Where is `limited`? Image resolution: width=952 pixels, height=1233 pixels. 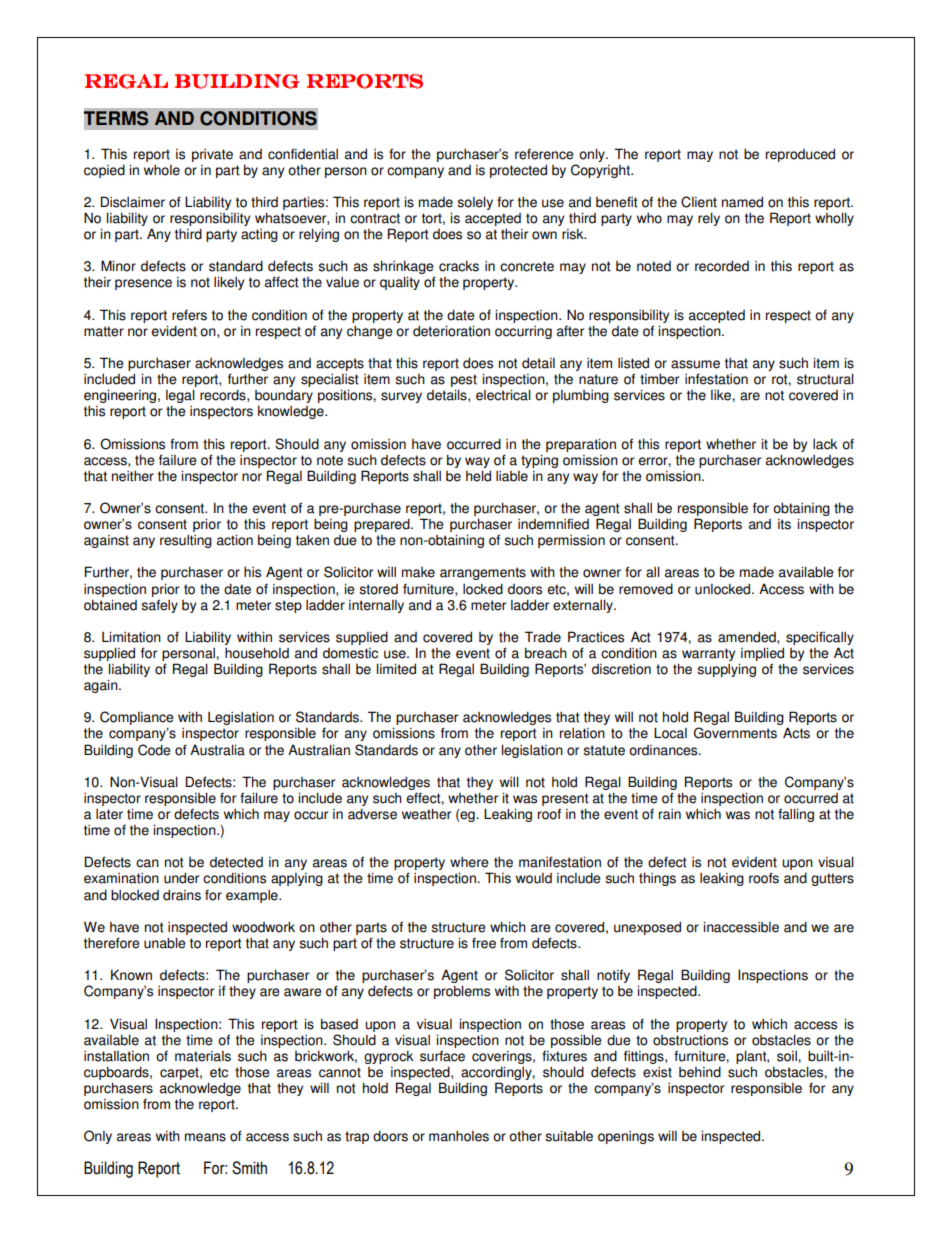 limited is located at coordinates (396, 669).
